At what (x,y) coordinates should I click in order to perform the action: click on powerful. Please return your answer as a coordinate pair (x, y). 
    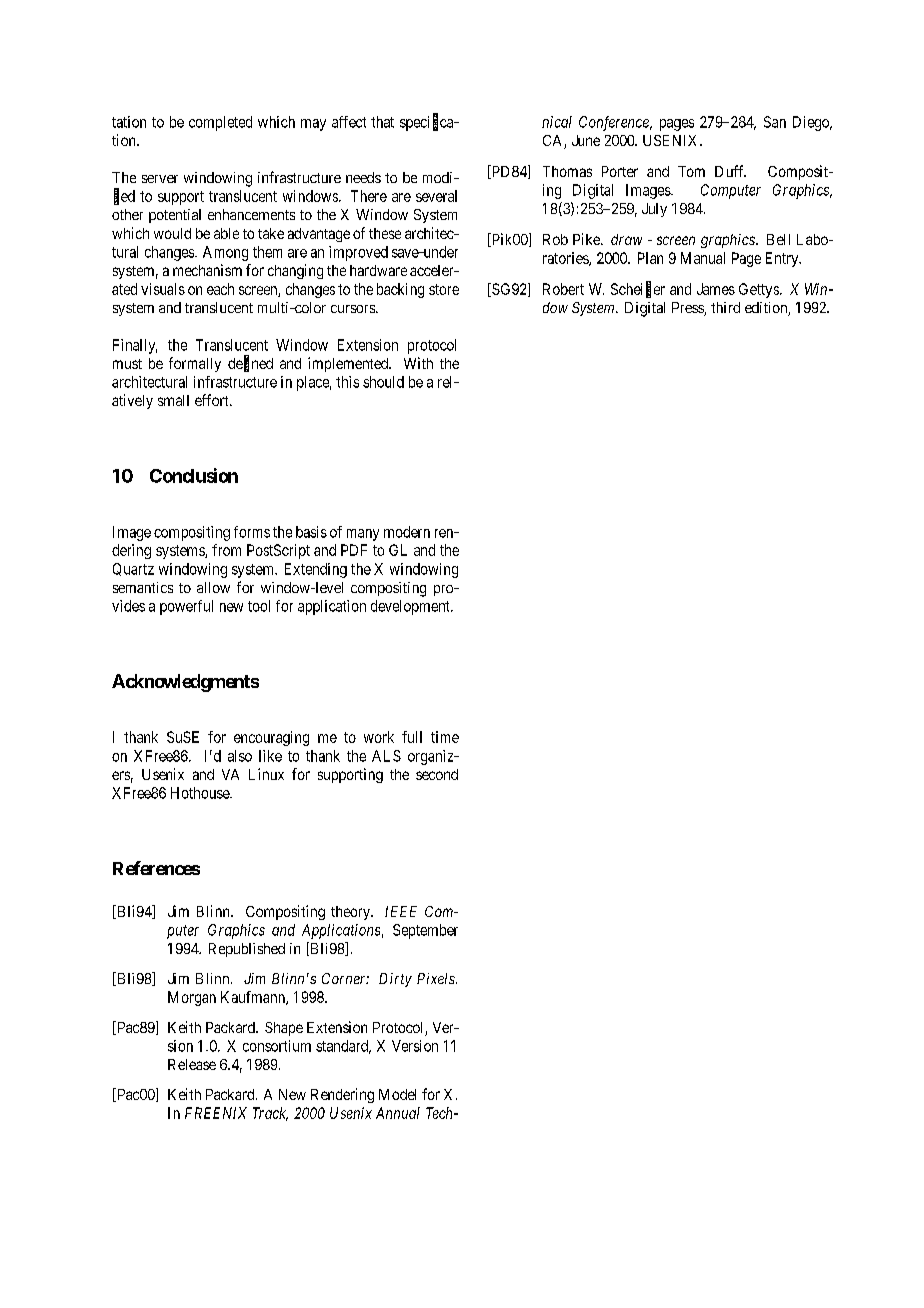
    Looking at the image, I should click on (186, 607).
